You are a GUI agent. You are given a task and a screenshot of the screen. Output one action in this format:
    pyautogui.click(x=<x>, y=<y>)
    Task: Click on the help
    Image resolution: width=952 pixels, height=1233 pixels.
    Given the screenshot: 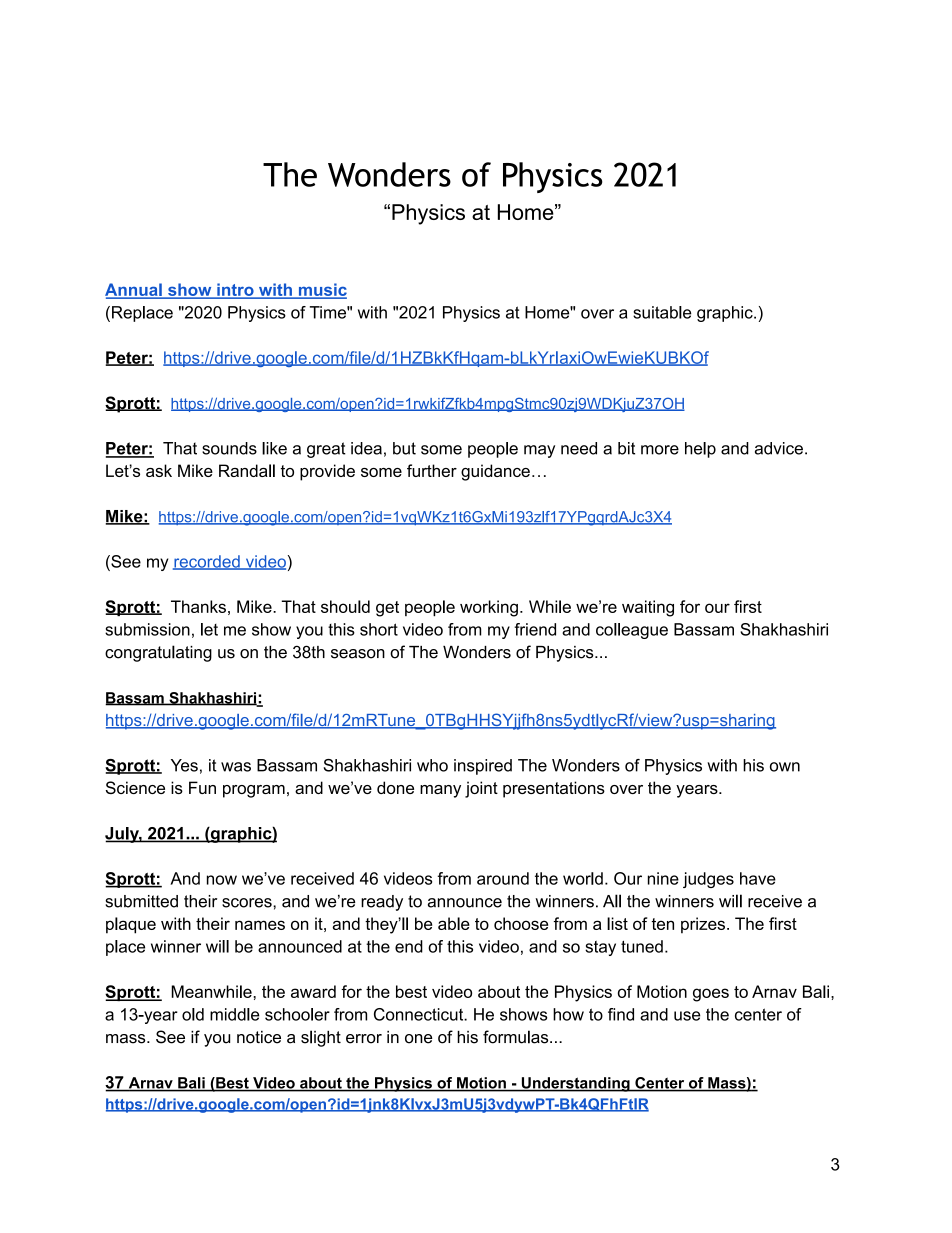 What is the action you would take?
    pyautogui.click(x=700, y=450)
